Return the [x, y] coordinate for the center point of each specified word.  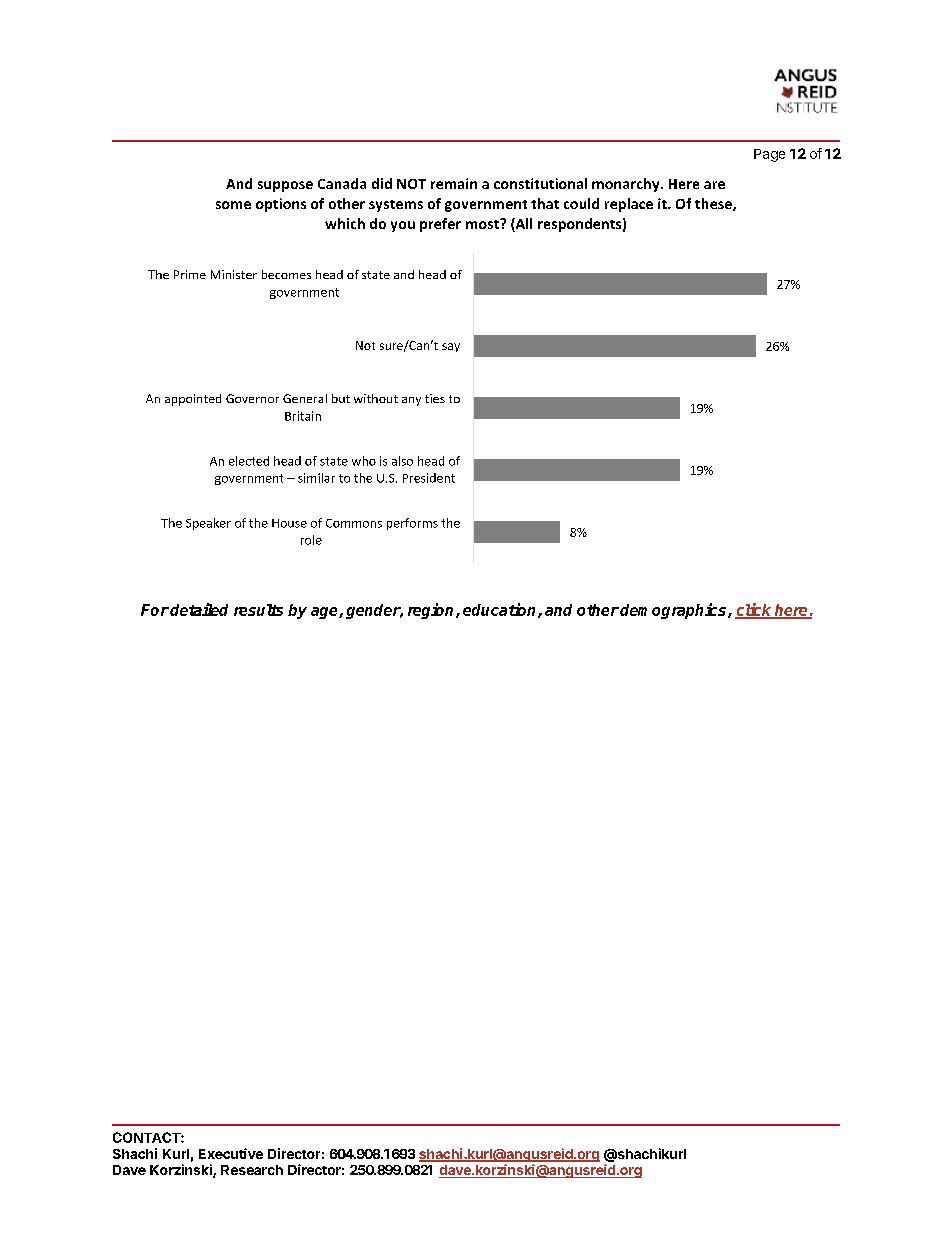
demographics [673, 611]
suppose [285, 186]
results [258, 610]
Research [252, 1170]
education [501, 610]
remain [454, 183]
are [714, 185]
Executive [231, 1153]
